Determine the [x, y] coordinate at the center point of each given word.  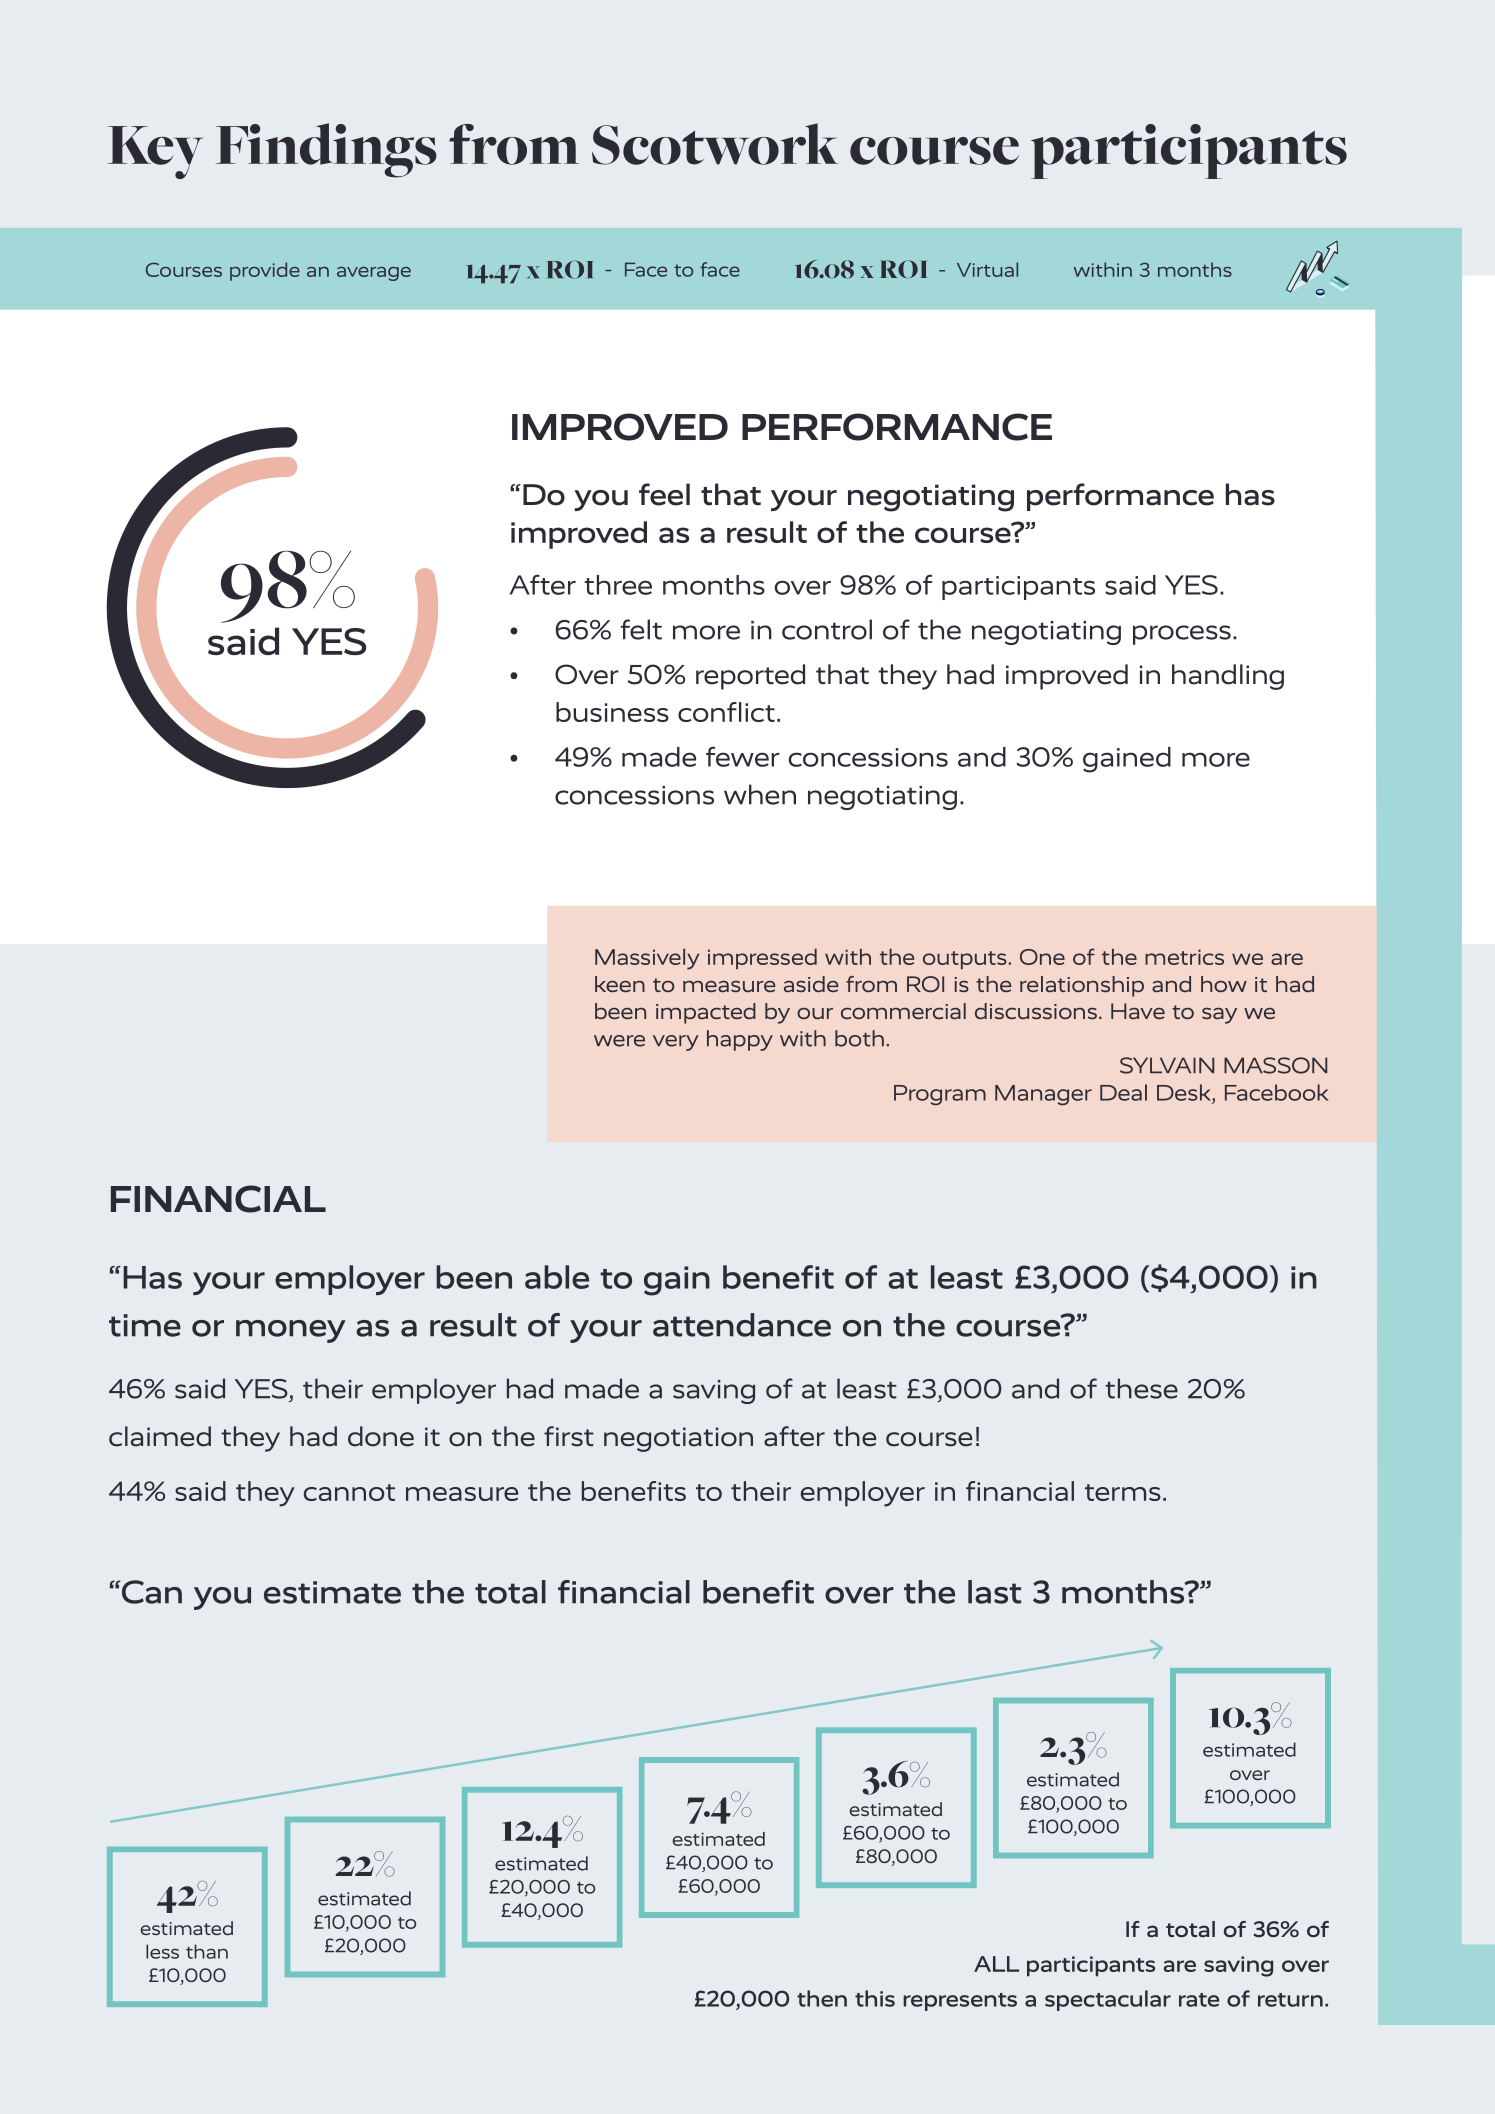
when [760, 794]
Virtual [987, 269]
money [291, 1331]
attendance [742, 1325]
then [822, 1998]
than [207, 1951]
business [612, 712]
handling [1228, 677]
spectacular [1108, 2000]
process [1182, 635]
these [1141, 1388]
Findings [326, 150]
